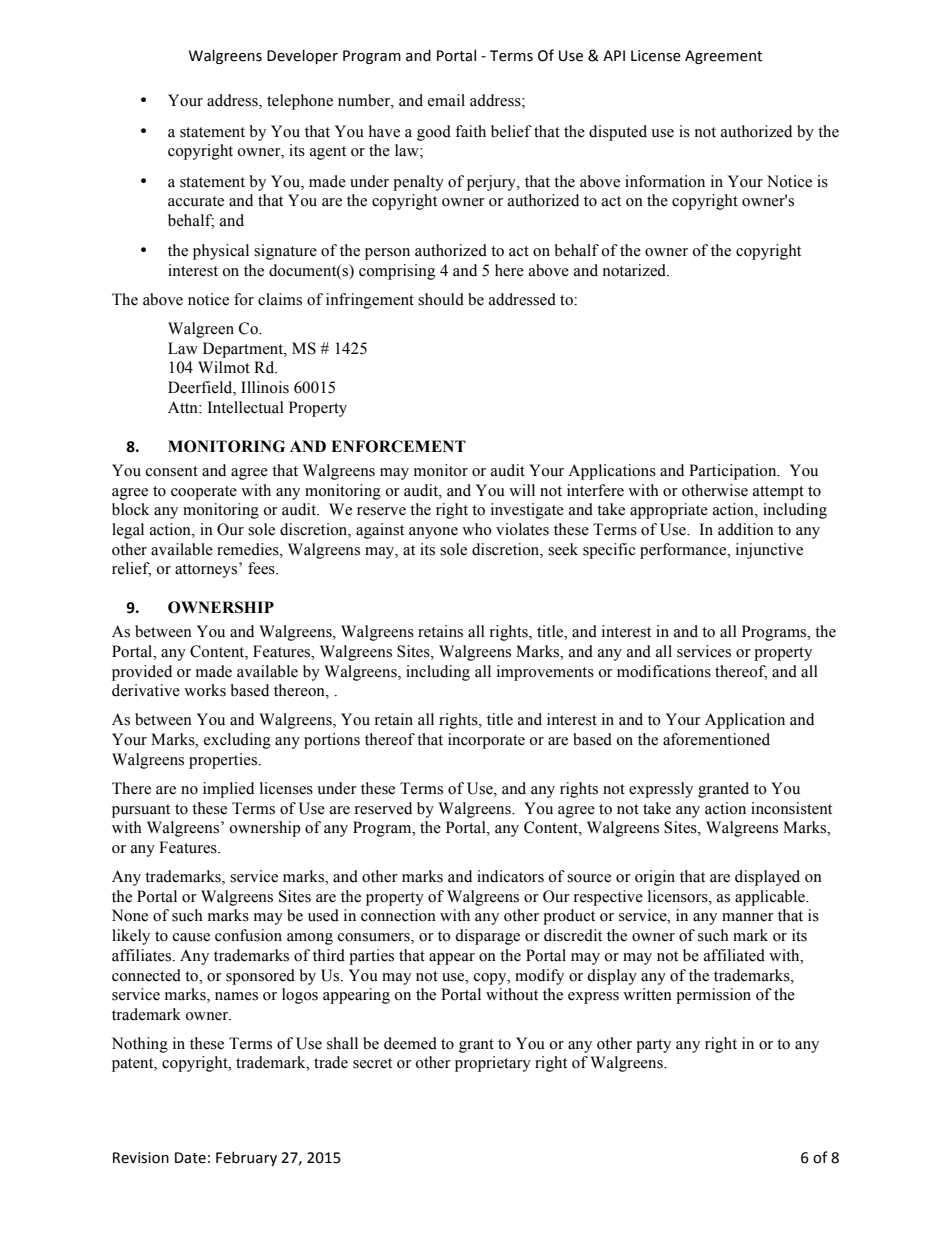 The image size is (952, 1233). I want to click on faith, so click(470, 131).
